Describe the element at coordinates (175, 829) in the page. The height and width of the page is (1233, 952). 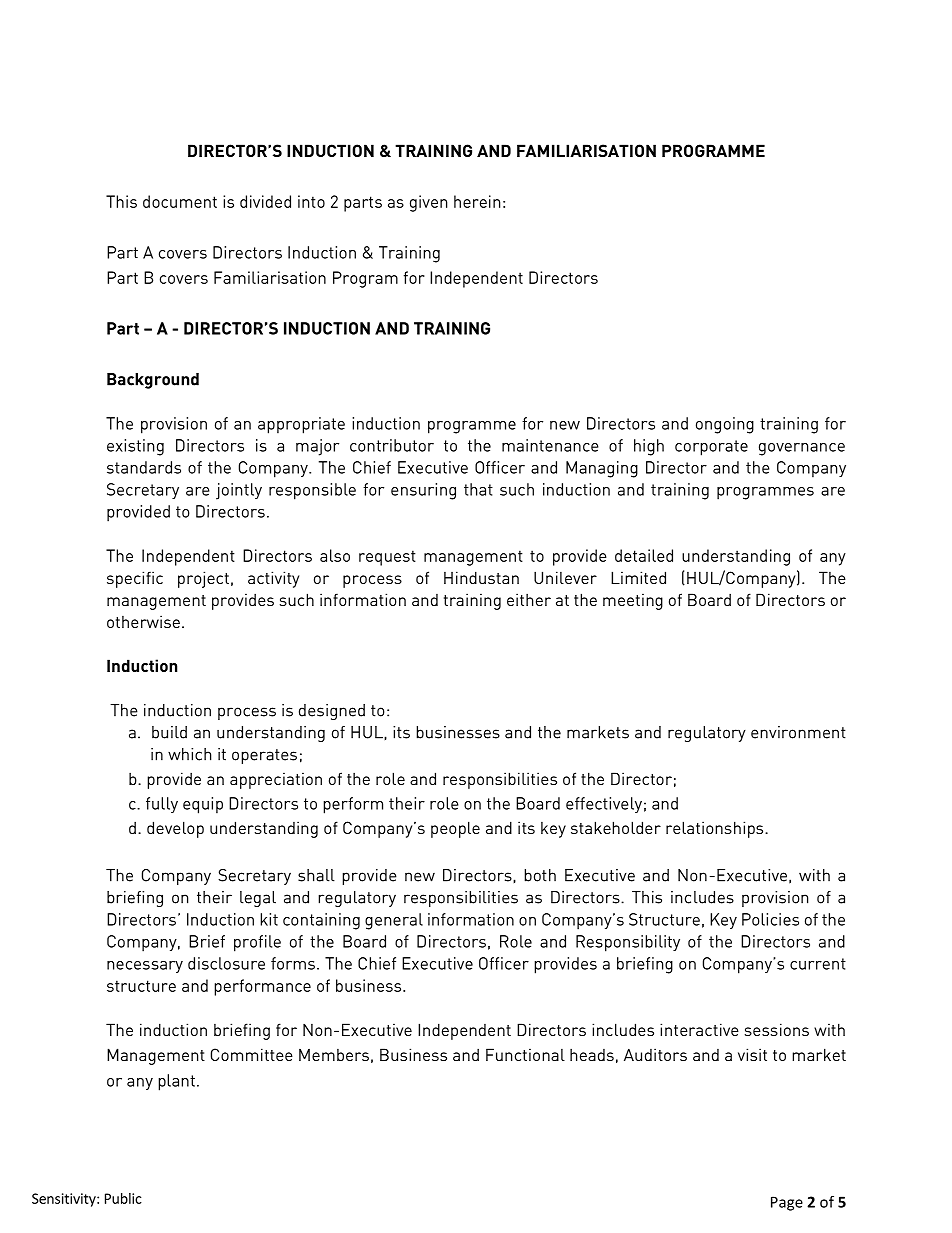
I see `develop` at that location.
